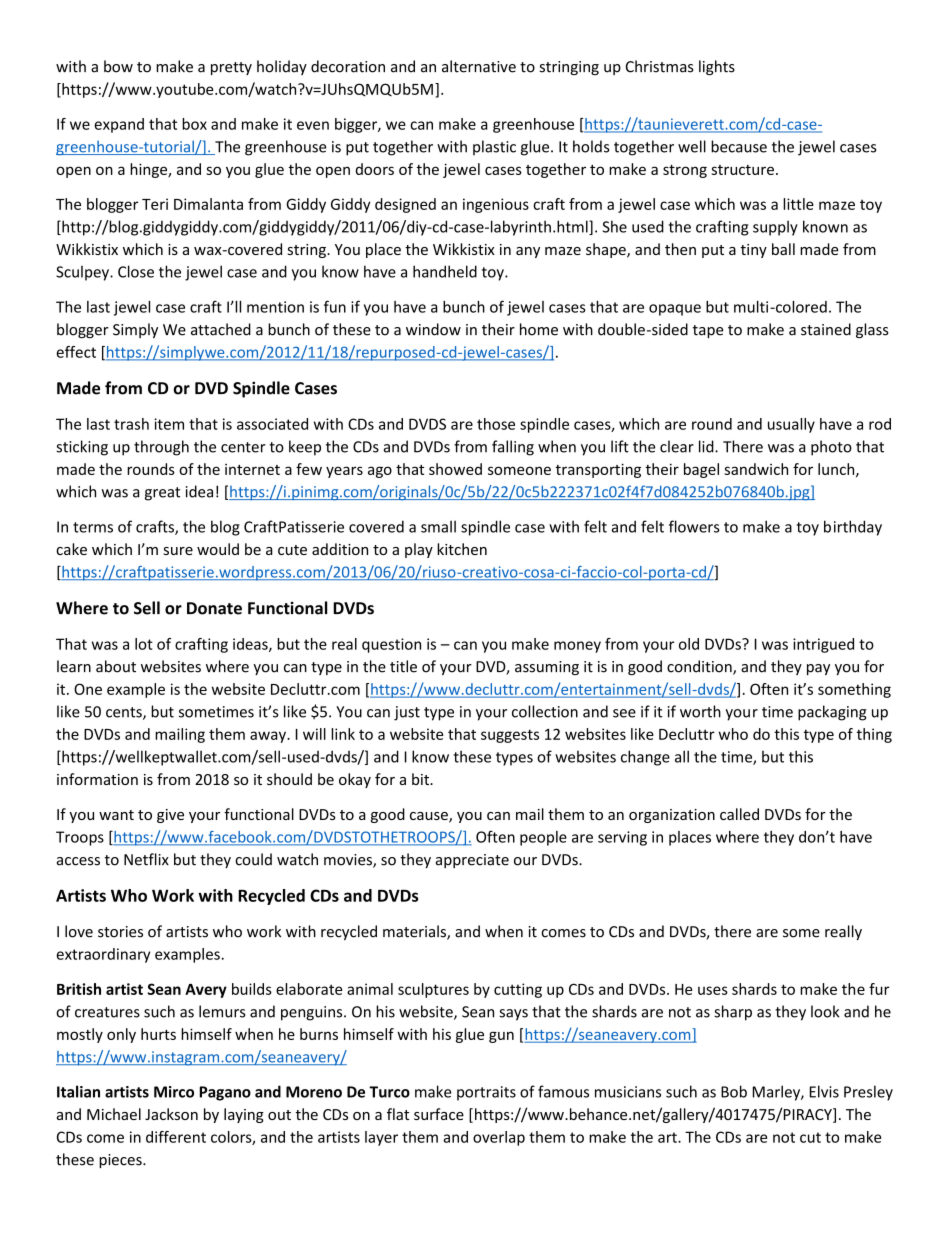 This screenshot has height=1233, width=952. Describe the element at coordinates (499, 1138) in the screenshot. I see `overlap` at that location.
